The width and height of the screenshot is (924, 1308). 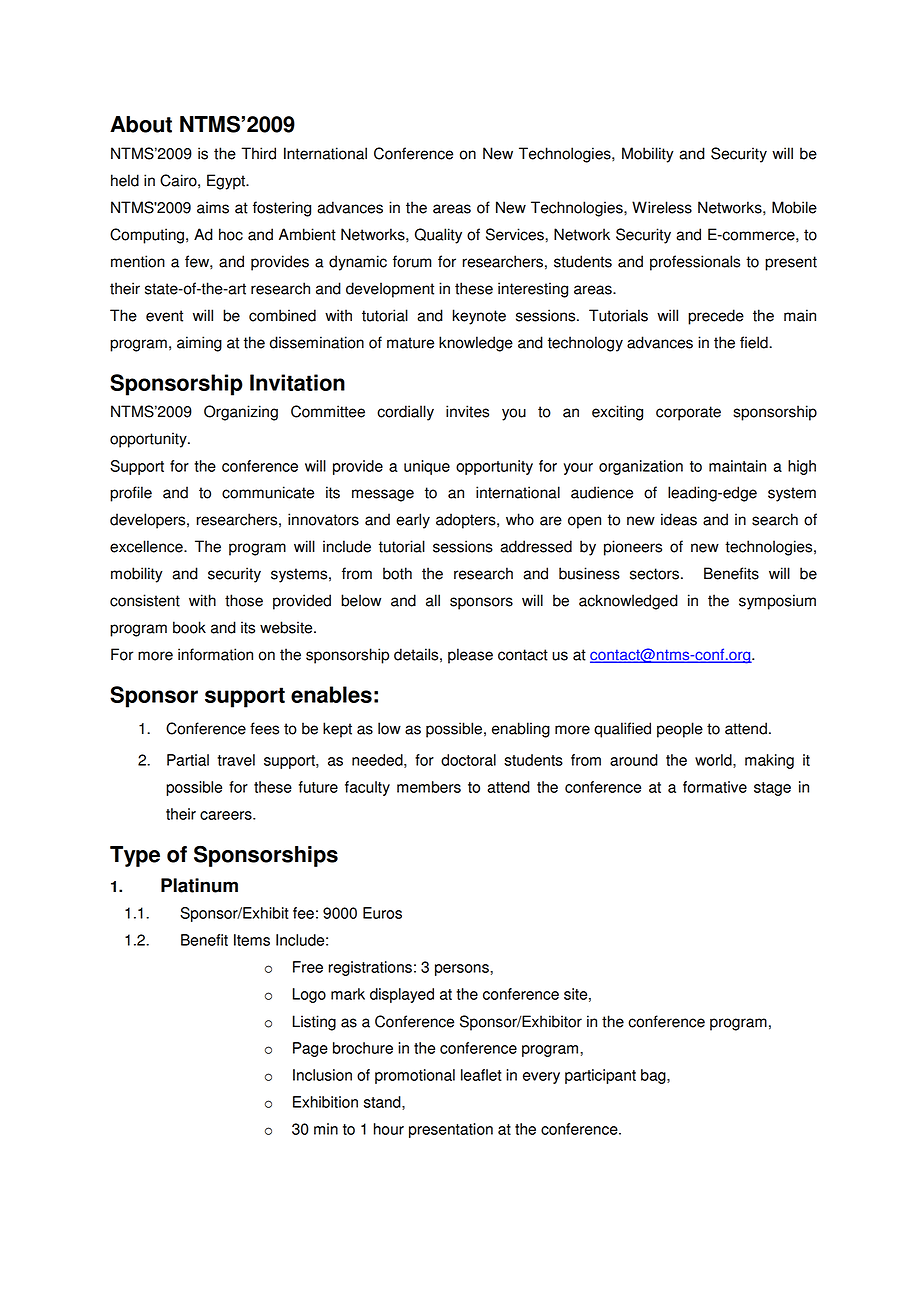 I want to click on ideas, so click(x=679, y=519).
